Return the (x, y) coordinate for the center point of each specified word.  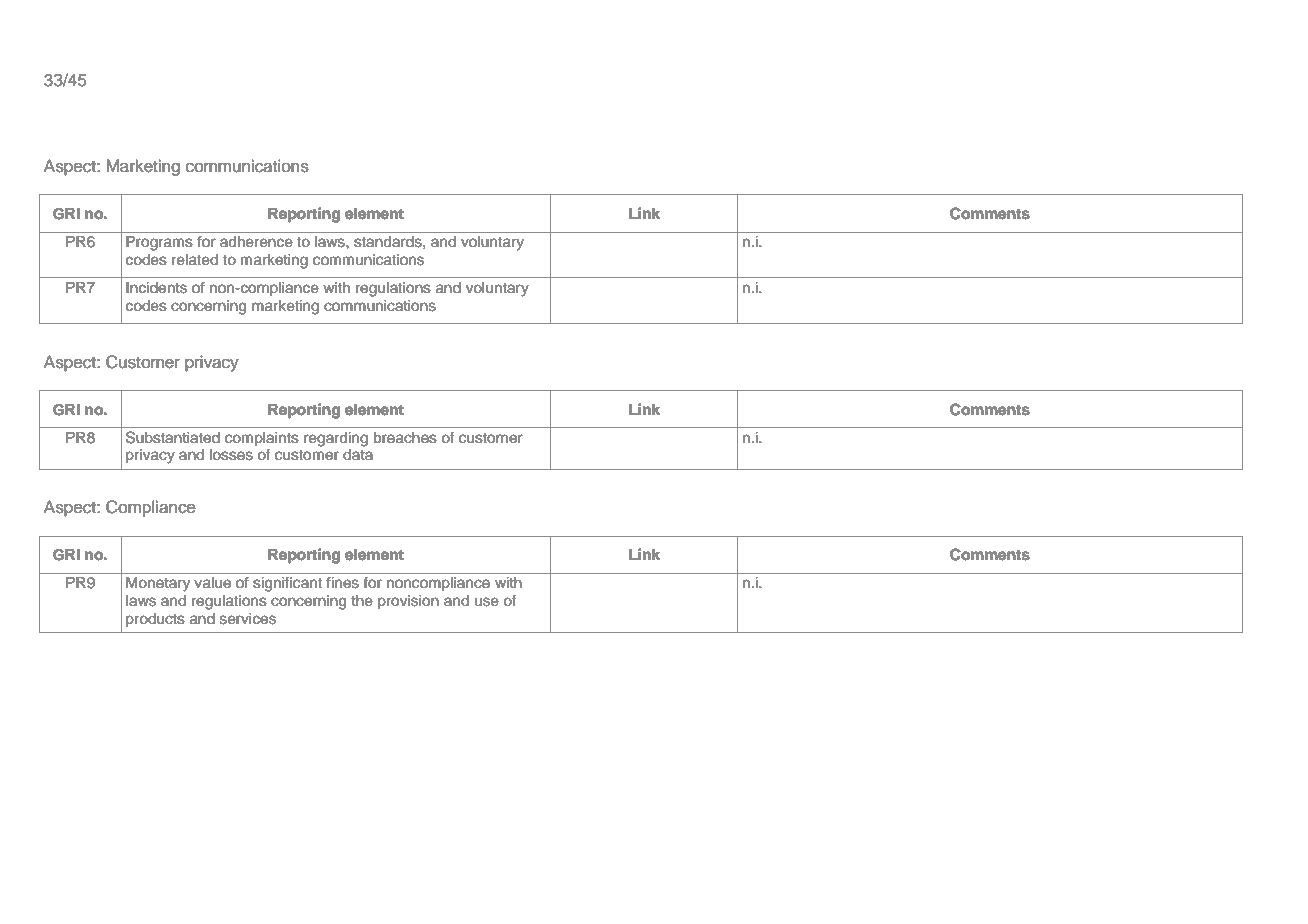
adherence (256, 242)
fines (342, 582)
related (195, 260)
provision (408, 602)
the (362, 601)
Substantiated (173, 437)
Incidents (156, 288)
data (358, 454)
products (155, 620)
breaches (405, 438)
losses (231, 455)
